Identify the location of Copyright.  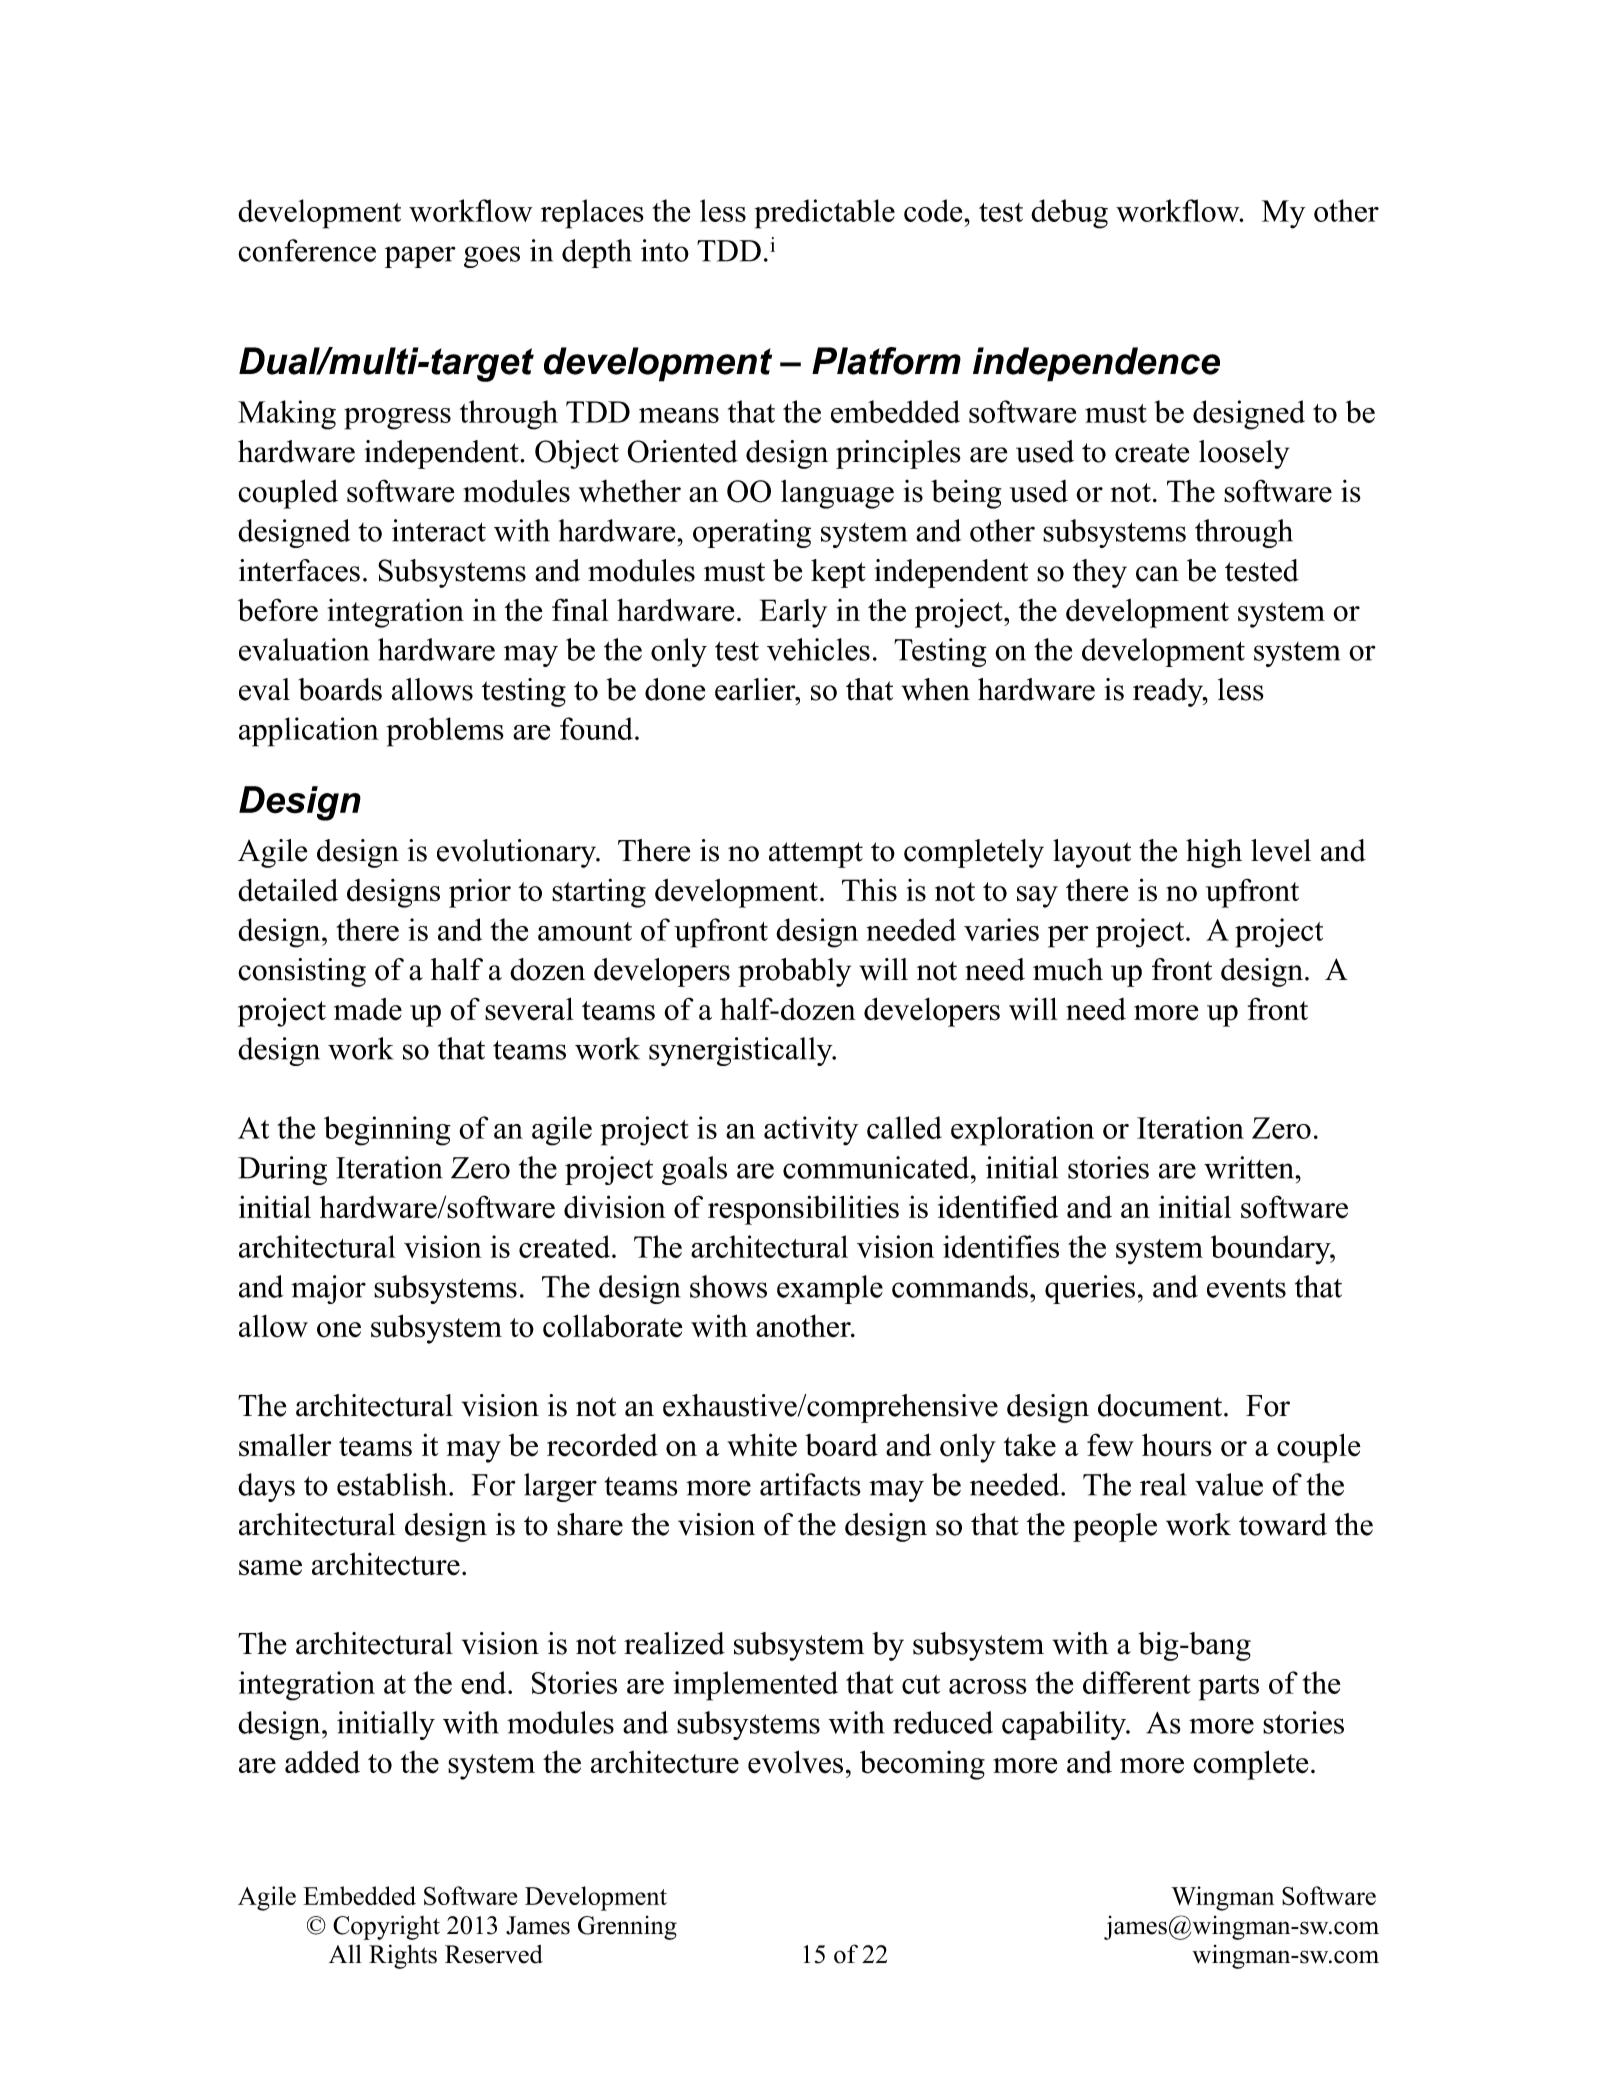
(386, 1927).
